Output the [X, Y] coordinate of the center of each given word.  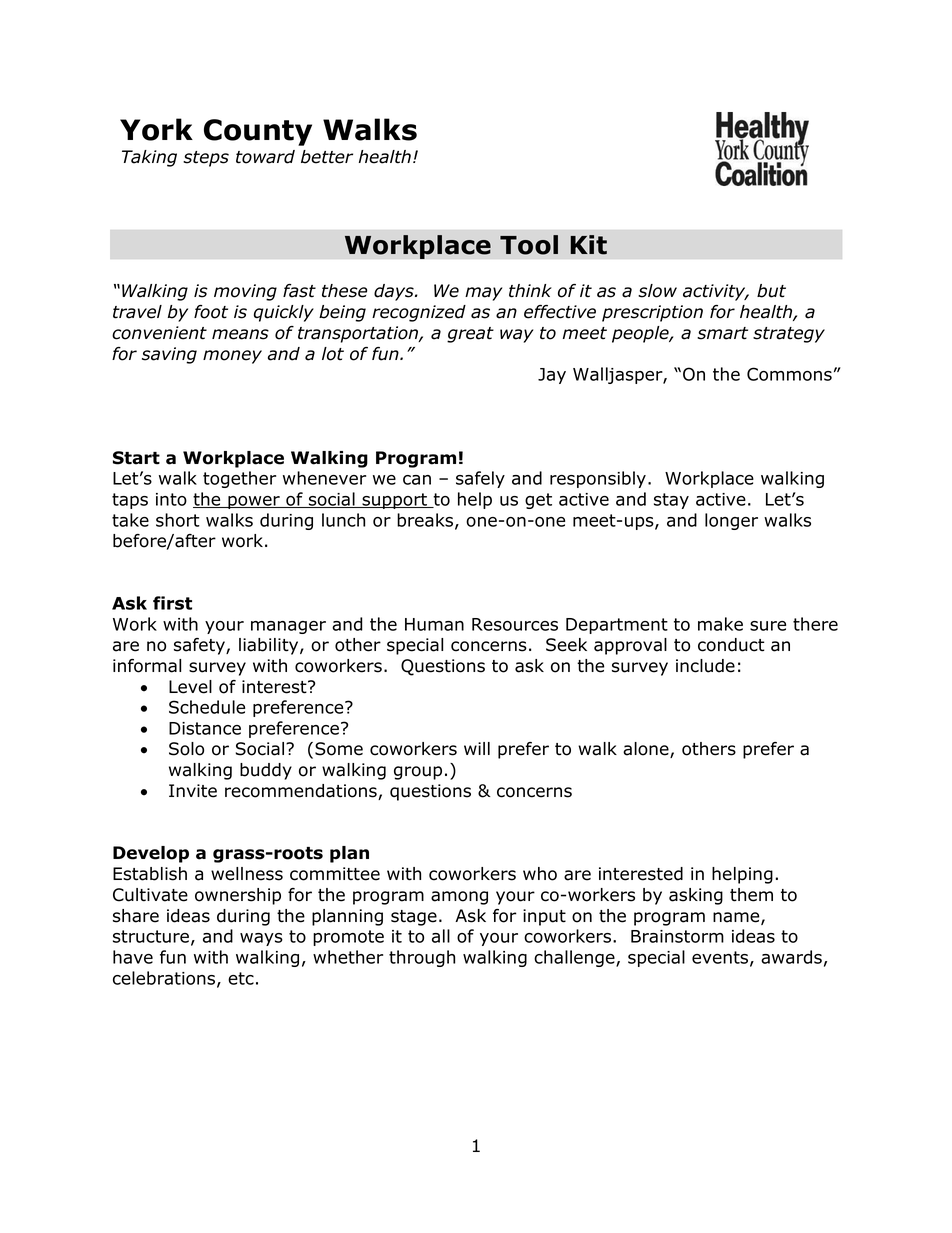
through [422, 958]
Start [136, 458]
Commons [789, 374]
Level [190, 687]
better [327, 157]
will [477, 748]
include [705, 666]
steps [206, 159]
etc [241, 978]
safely [480, 479]
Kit [588, 245]
